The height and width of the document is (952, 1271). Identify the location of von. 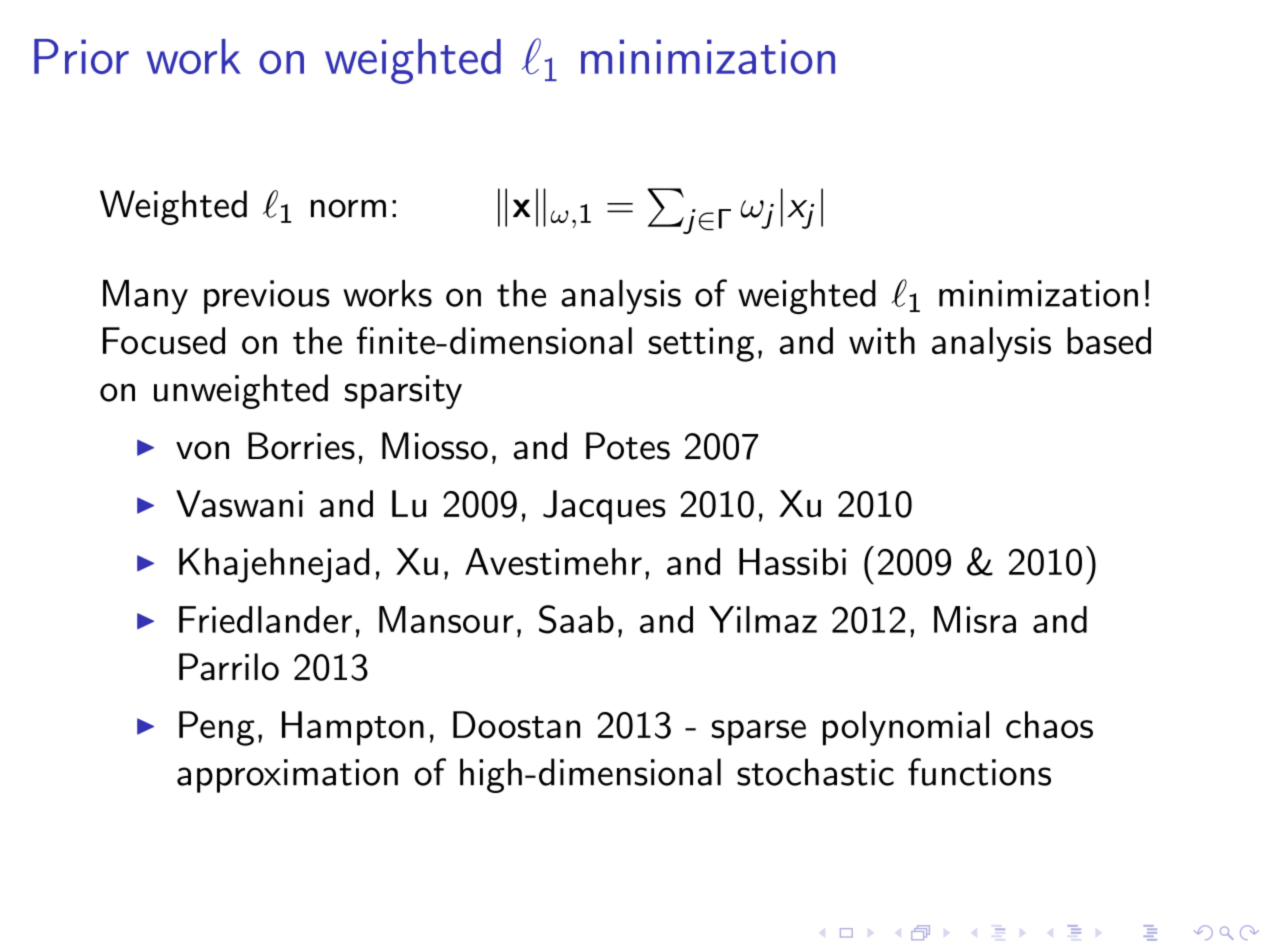
(202, 450).
